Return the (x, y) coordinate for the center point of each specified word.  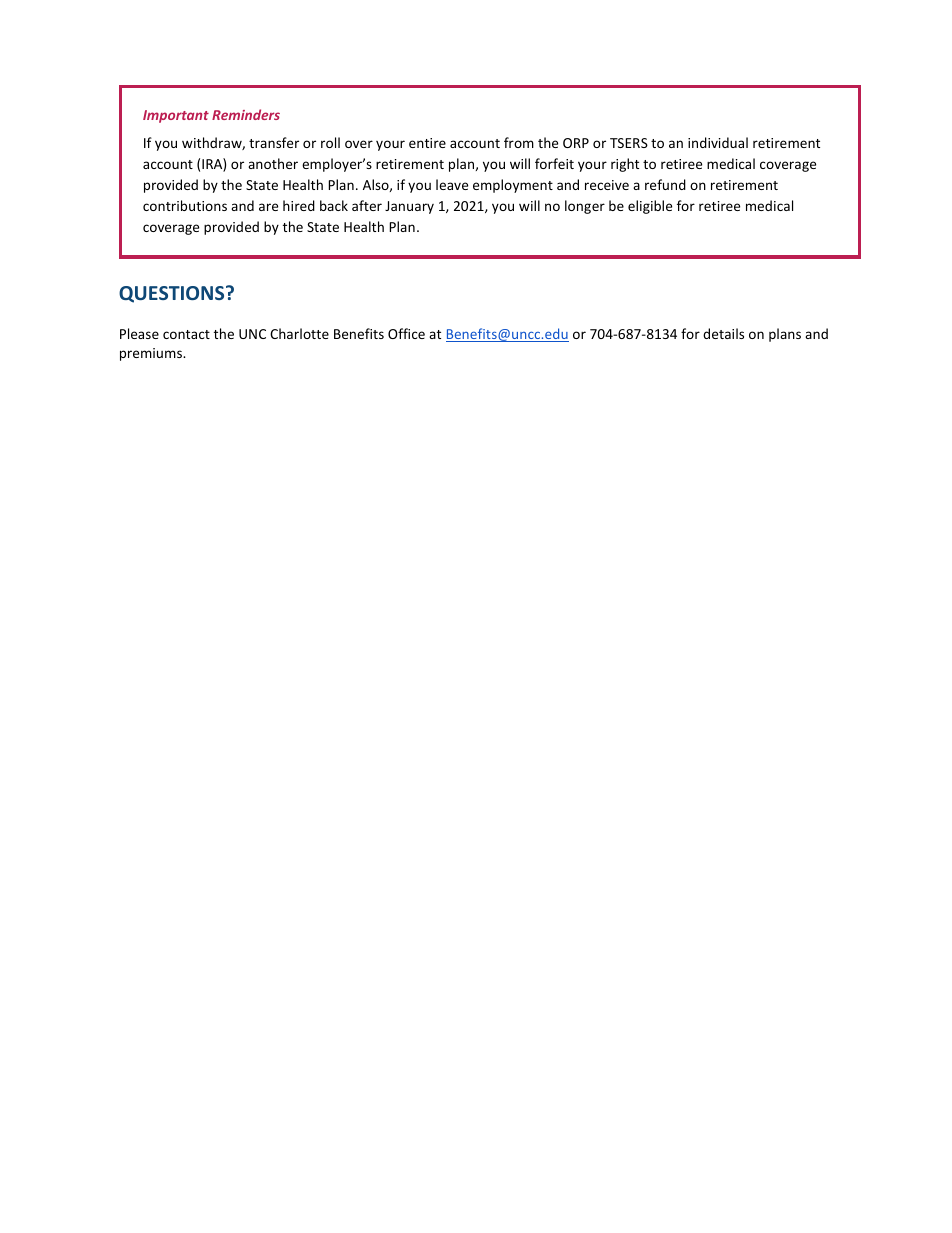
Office (406, 333)
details (723, 333)
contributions (185, 205)
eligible (650, 207)
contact (186, 334)
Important (176, 116)
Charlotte (299, 333)
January (409, 207)
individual (718, 142)
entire (427, 143)
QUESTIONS (173, 294)
